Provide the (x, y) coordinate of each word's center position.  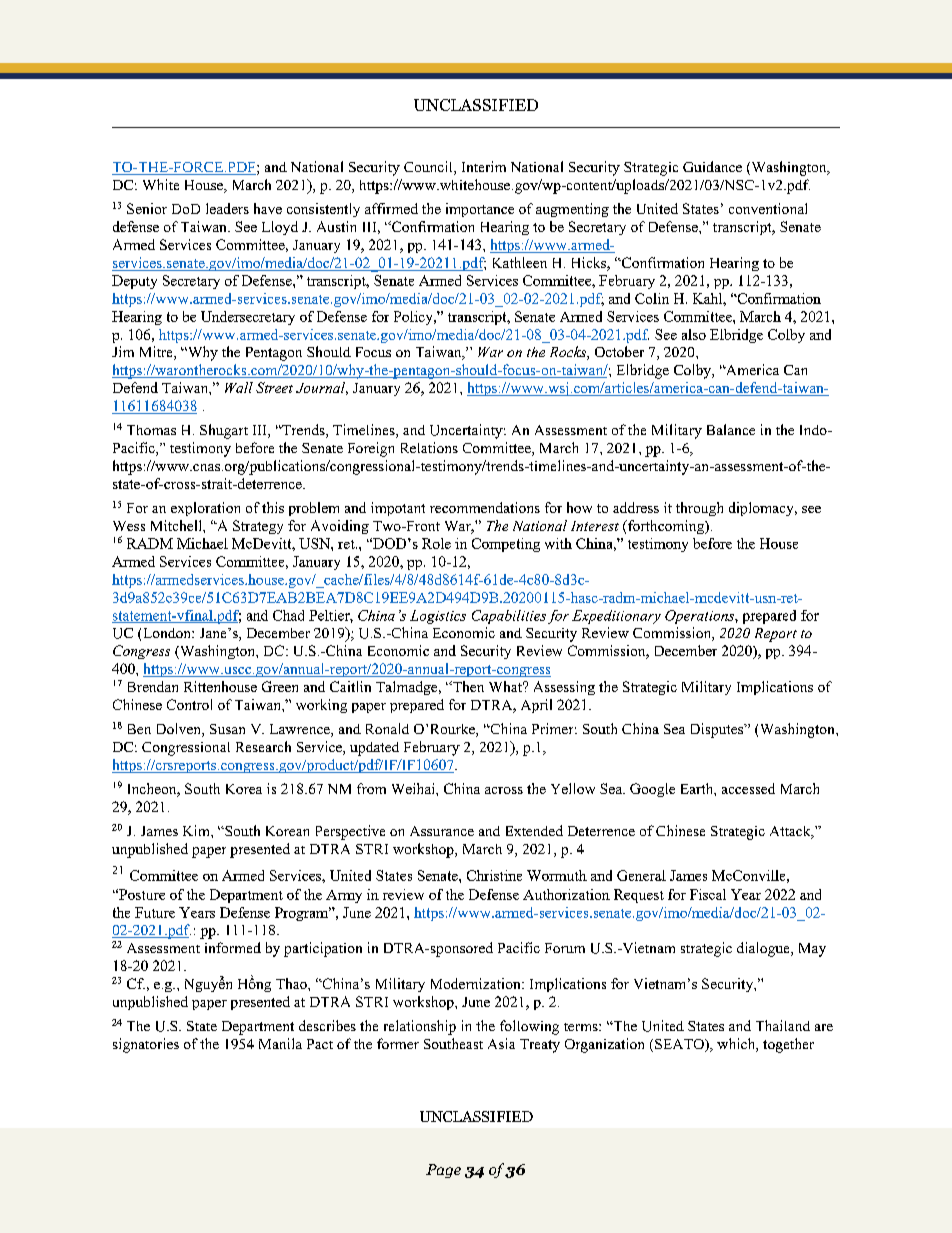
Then (467, 686)
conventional (768, 208)
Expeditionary (616, 617)
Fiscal (708, 894)
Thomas (151, 430)
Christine (494, 875)
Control (189, 704)
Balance (731, 429)
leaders (227, 208)
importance (480, 210)
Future (155, 912)
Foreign (371, 449)
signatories (146, 1045)
